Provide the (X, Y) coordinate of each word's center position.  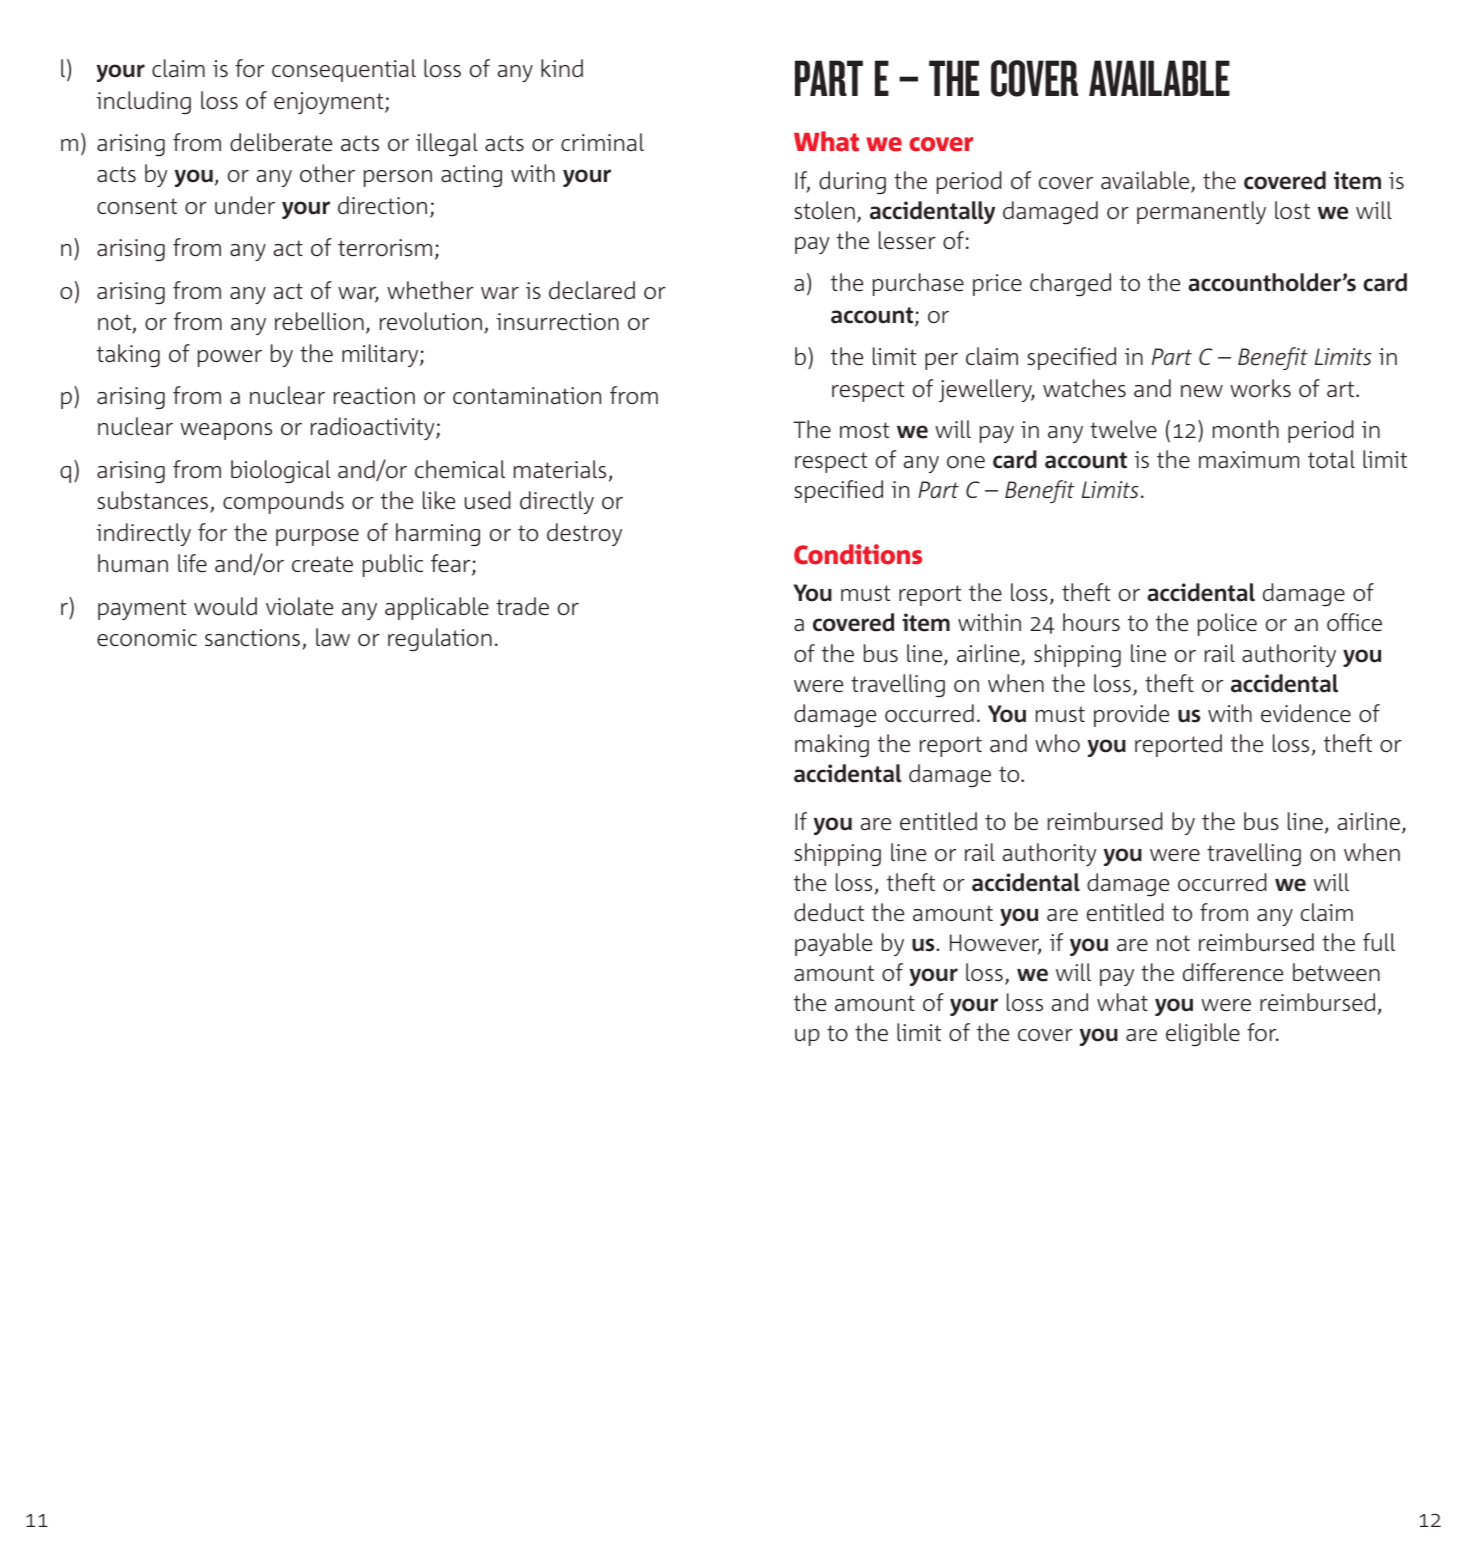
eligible (1203, 1034)
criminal (602, 142)
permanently (1201, 212)
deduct (829, 912)
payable (833, 944)
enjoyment (330, 103)
